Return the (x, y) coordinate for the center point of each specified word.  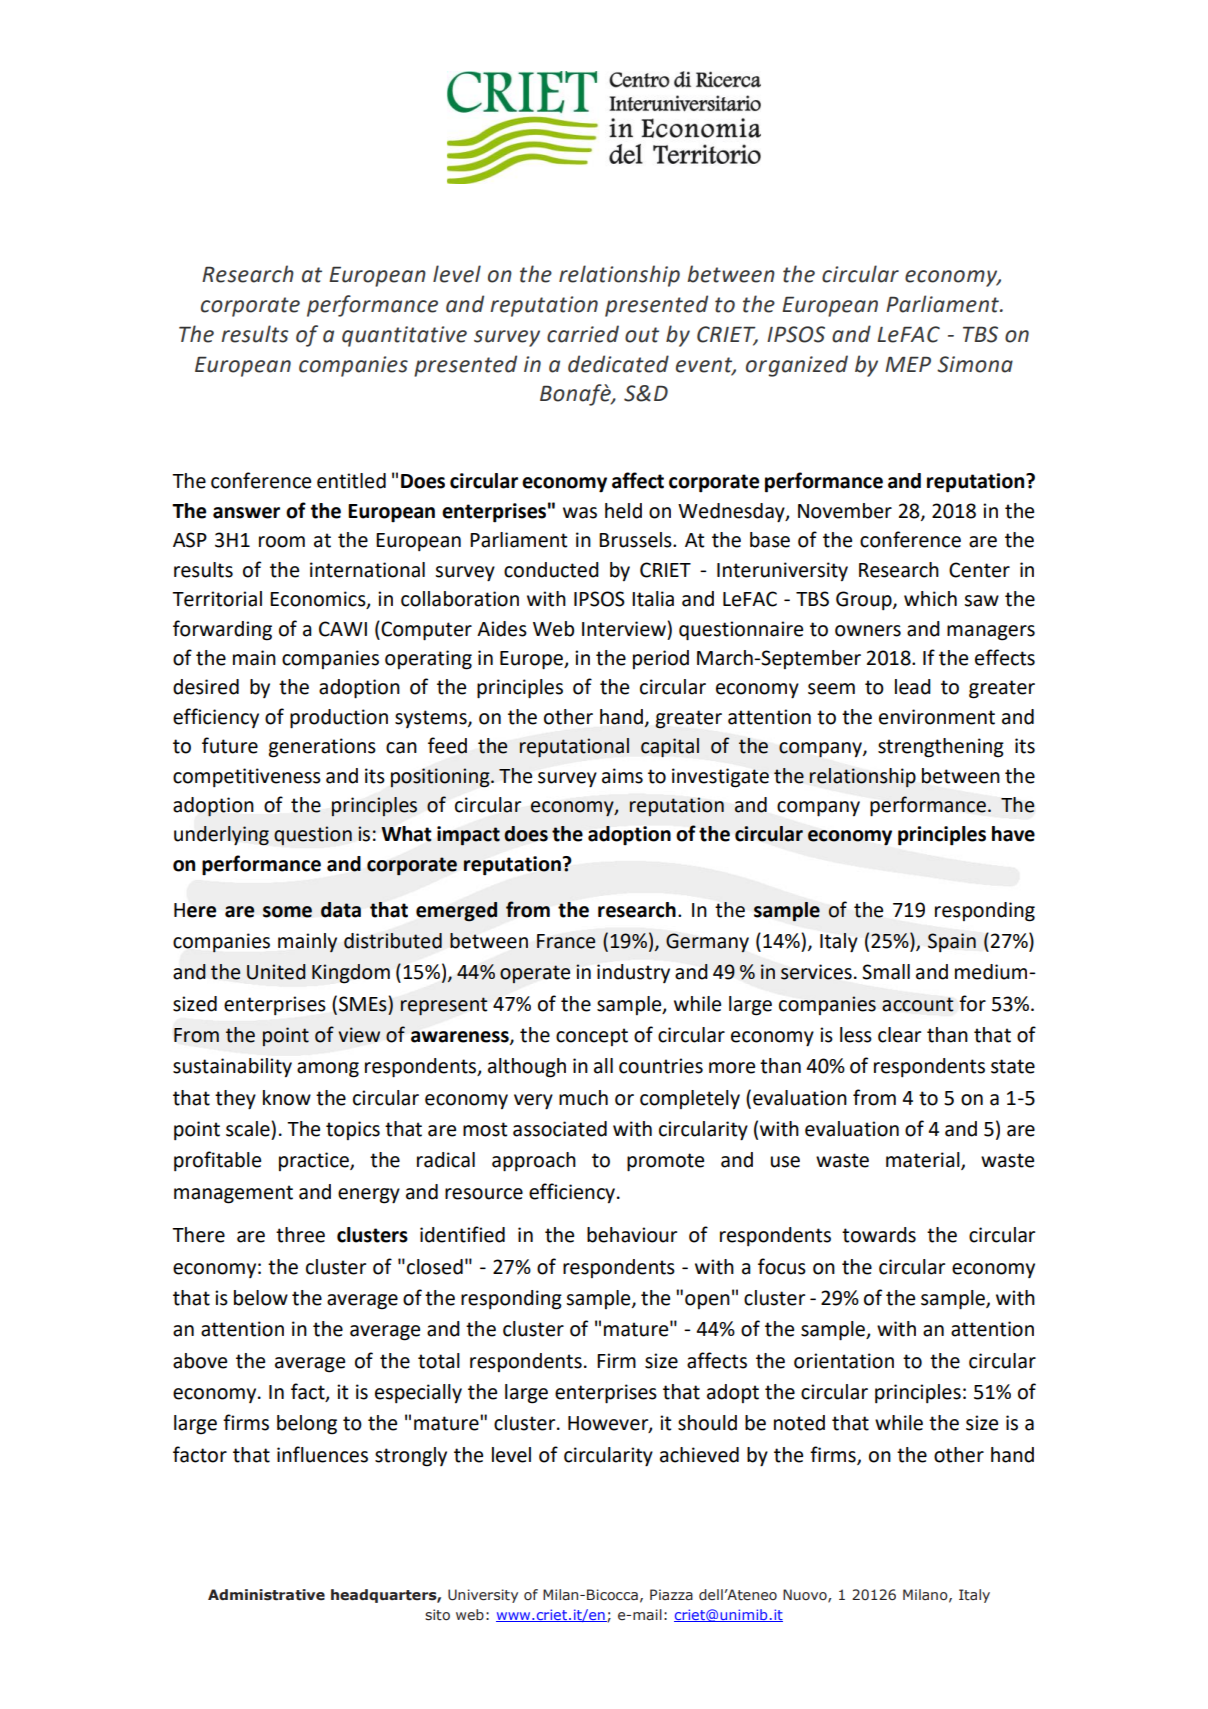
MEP (908, 364)
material (924, 1161)
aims (622, 776)
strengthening (941, 748)
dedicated (618, 364)
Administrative (266, 1595)
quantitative (404, 336)
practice (315, 1161)
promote (665, 1162)
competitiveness (247, 777)
